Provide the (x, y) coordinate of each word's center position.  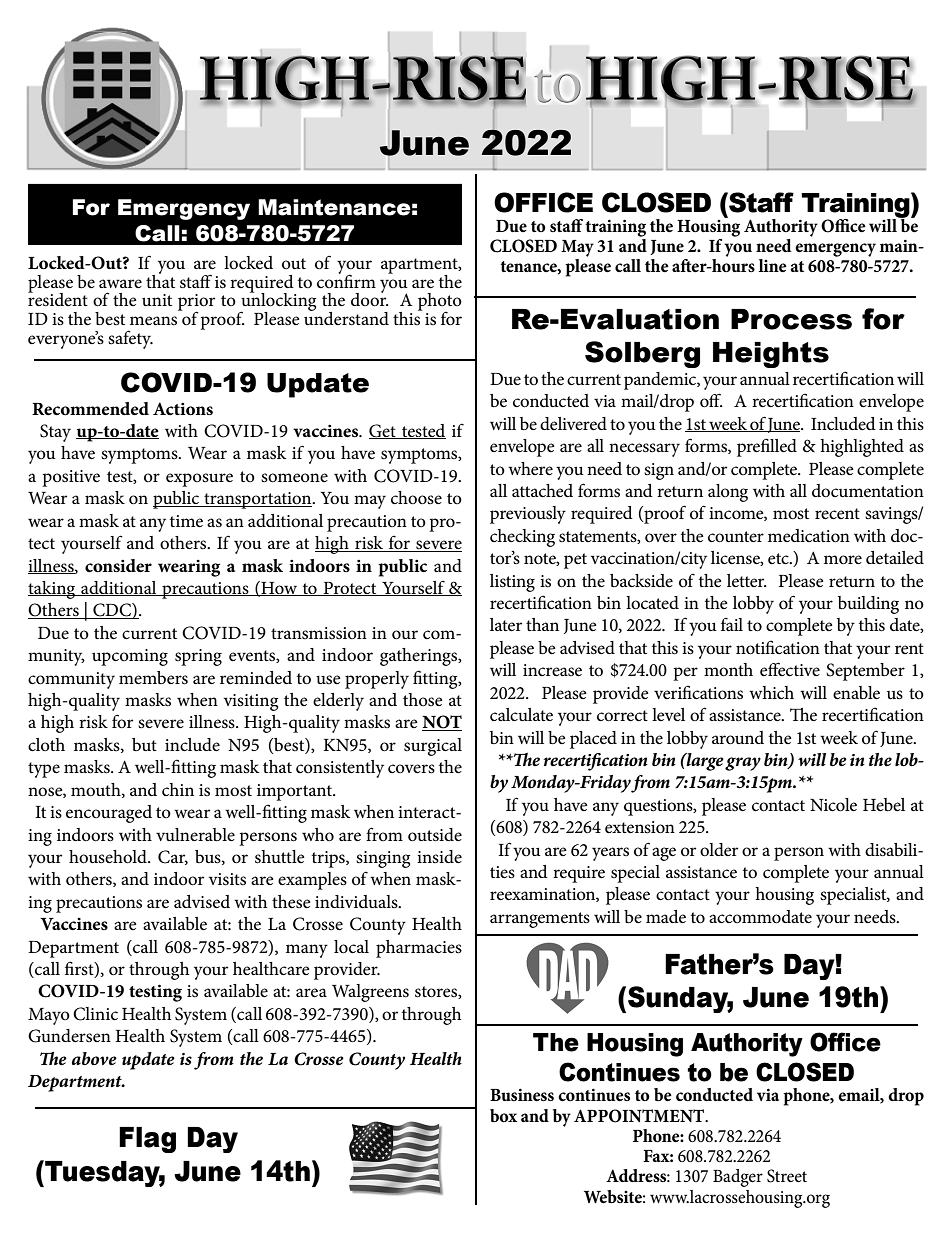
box (503, 1115)
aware (120, 283)
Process (791, 319)
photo (440, 303)
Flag (147, 1140)
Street (787, 1176)
